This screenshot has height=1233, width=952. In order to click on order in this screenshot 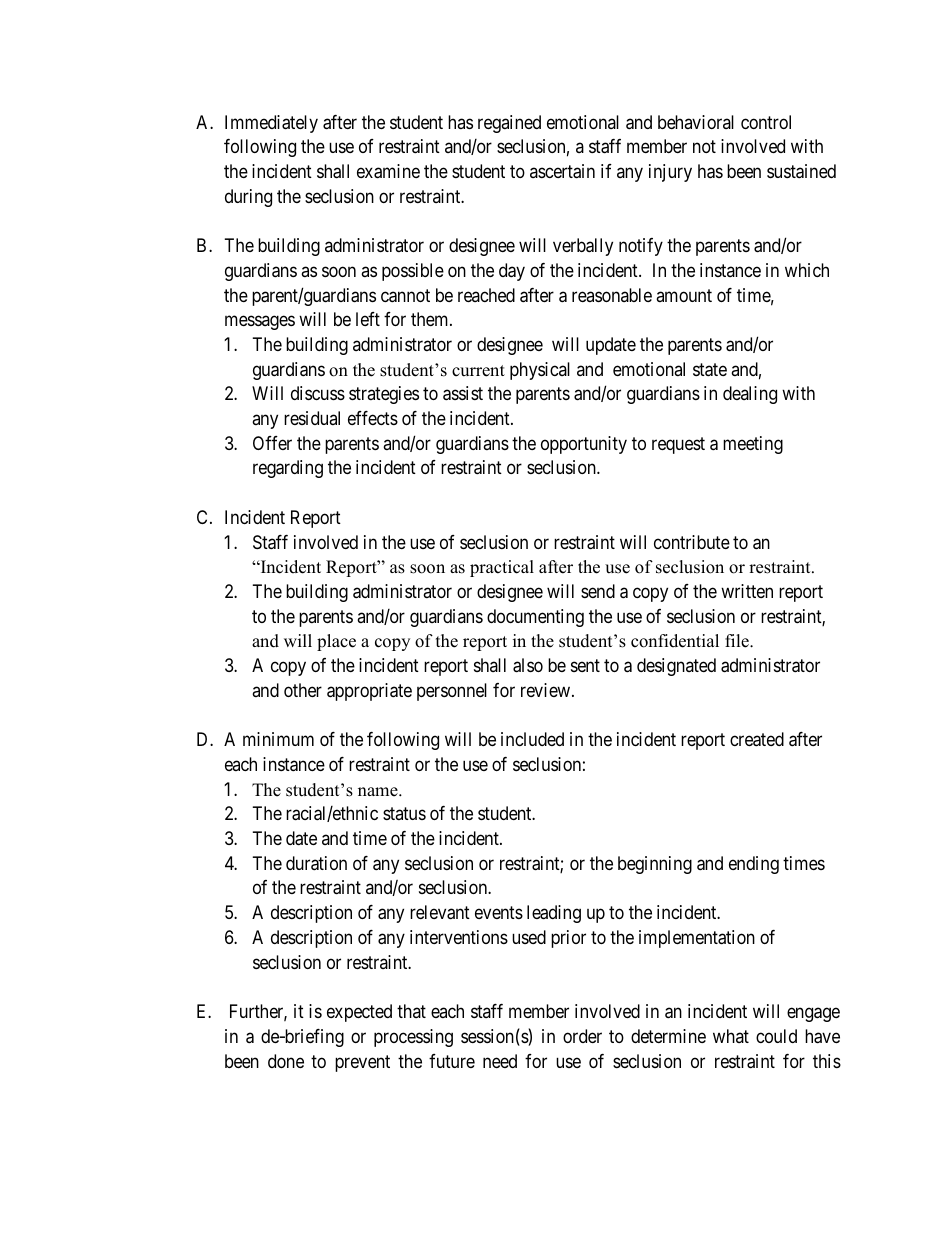, I will do `click(582, 1036)`.
